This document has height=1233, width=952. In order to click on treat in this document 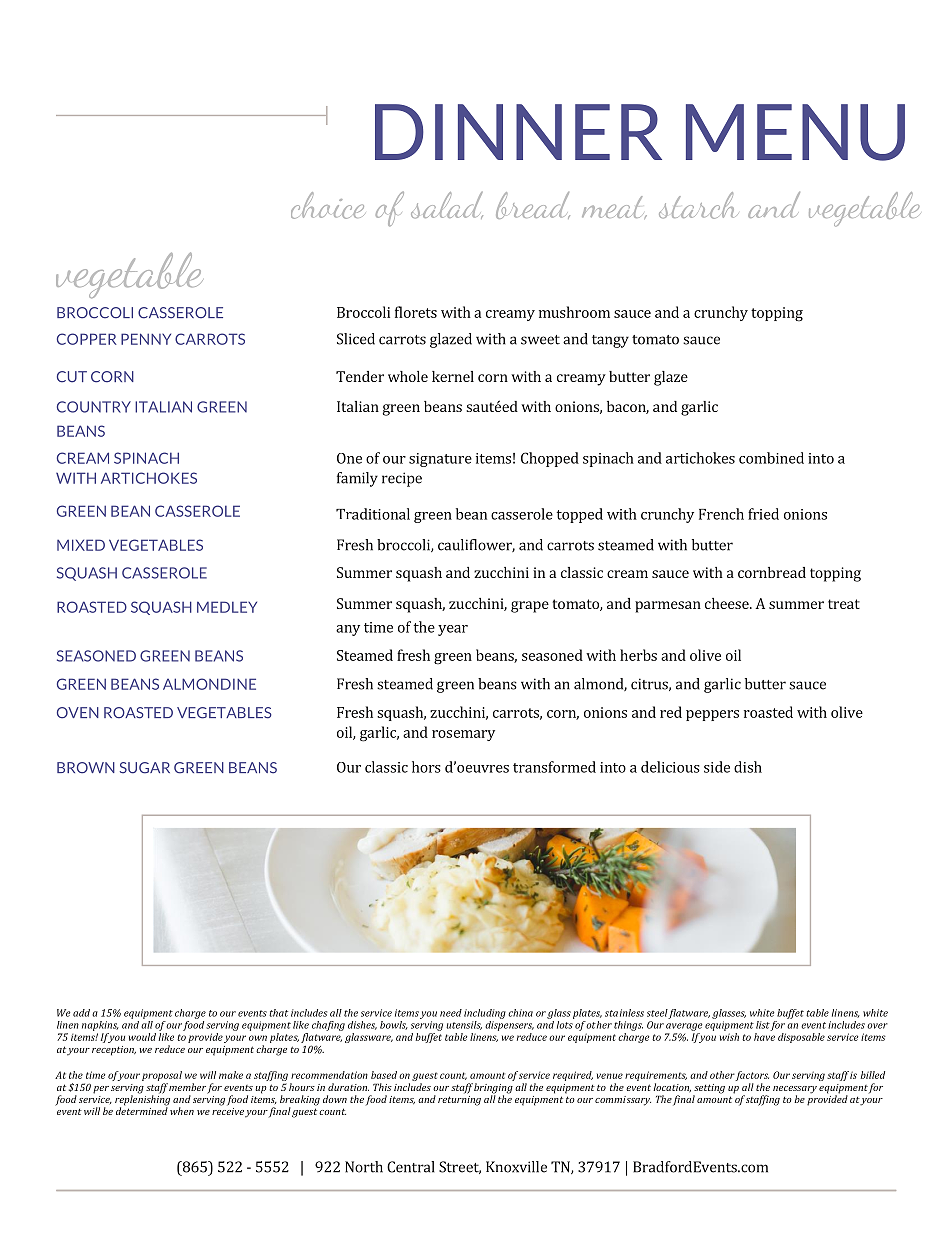, I will do `click(844, 604)`.
